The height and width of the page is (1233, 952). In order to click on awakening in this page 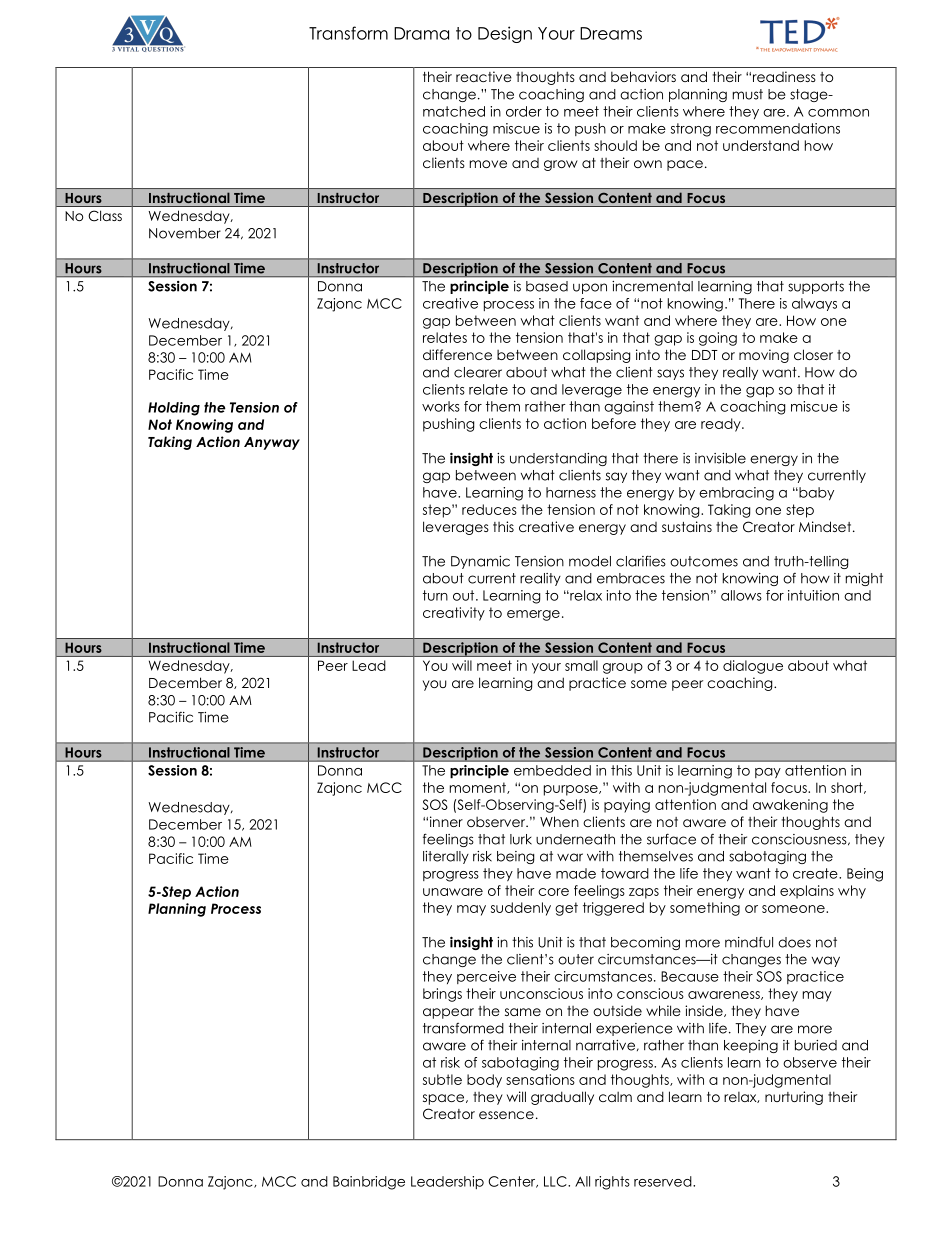, I will do `click(790, 806)`.
